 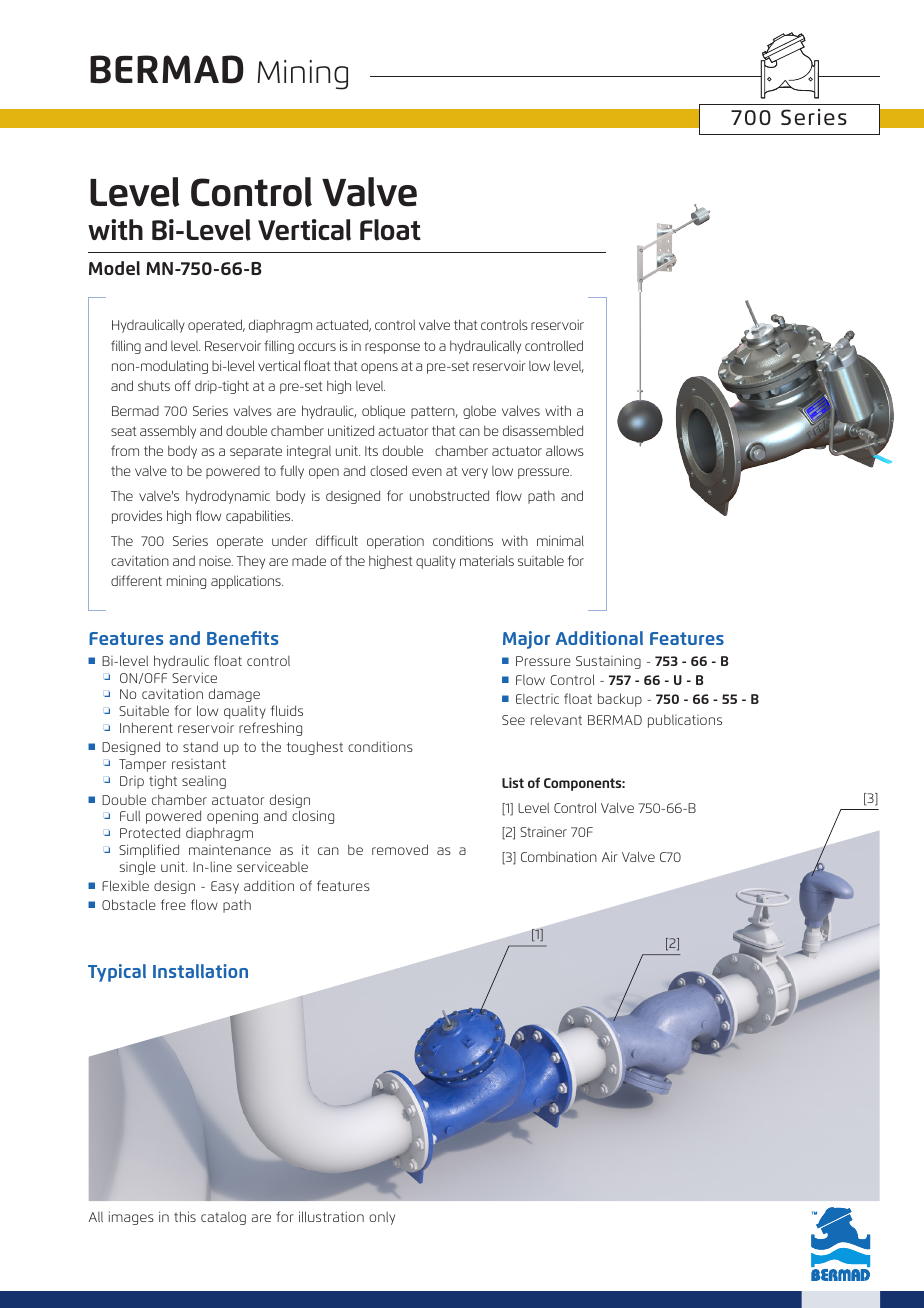 What do you see at coordinates (200, 746) in the image?
I see `stand` at bounding box center [200, 746].
